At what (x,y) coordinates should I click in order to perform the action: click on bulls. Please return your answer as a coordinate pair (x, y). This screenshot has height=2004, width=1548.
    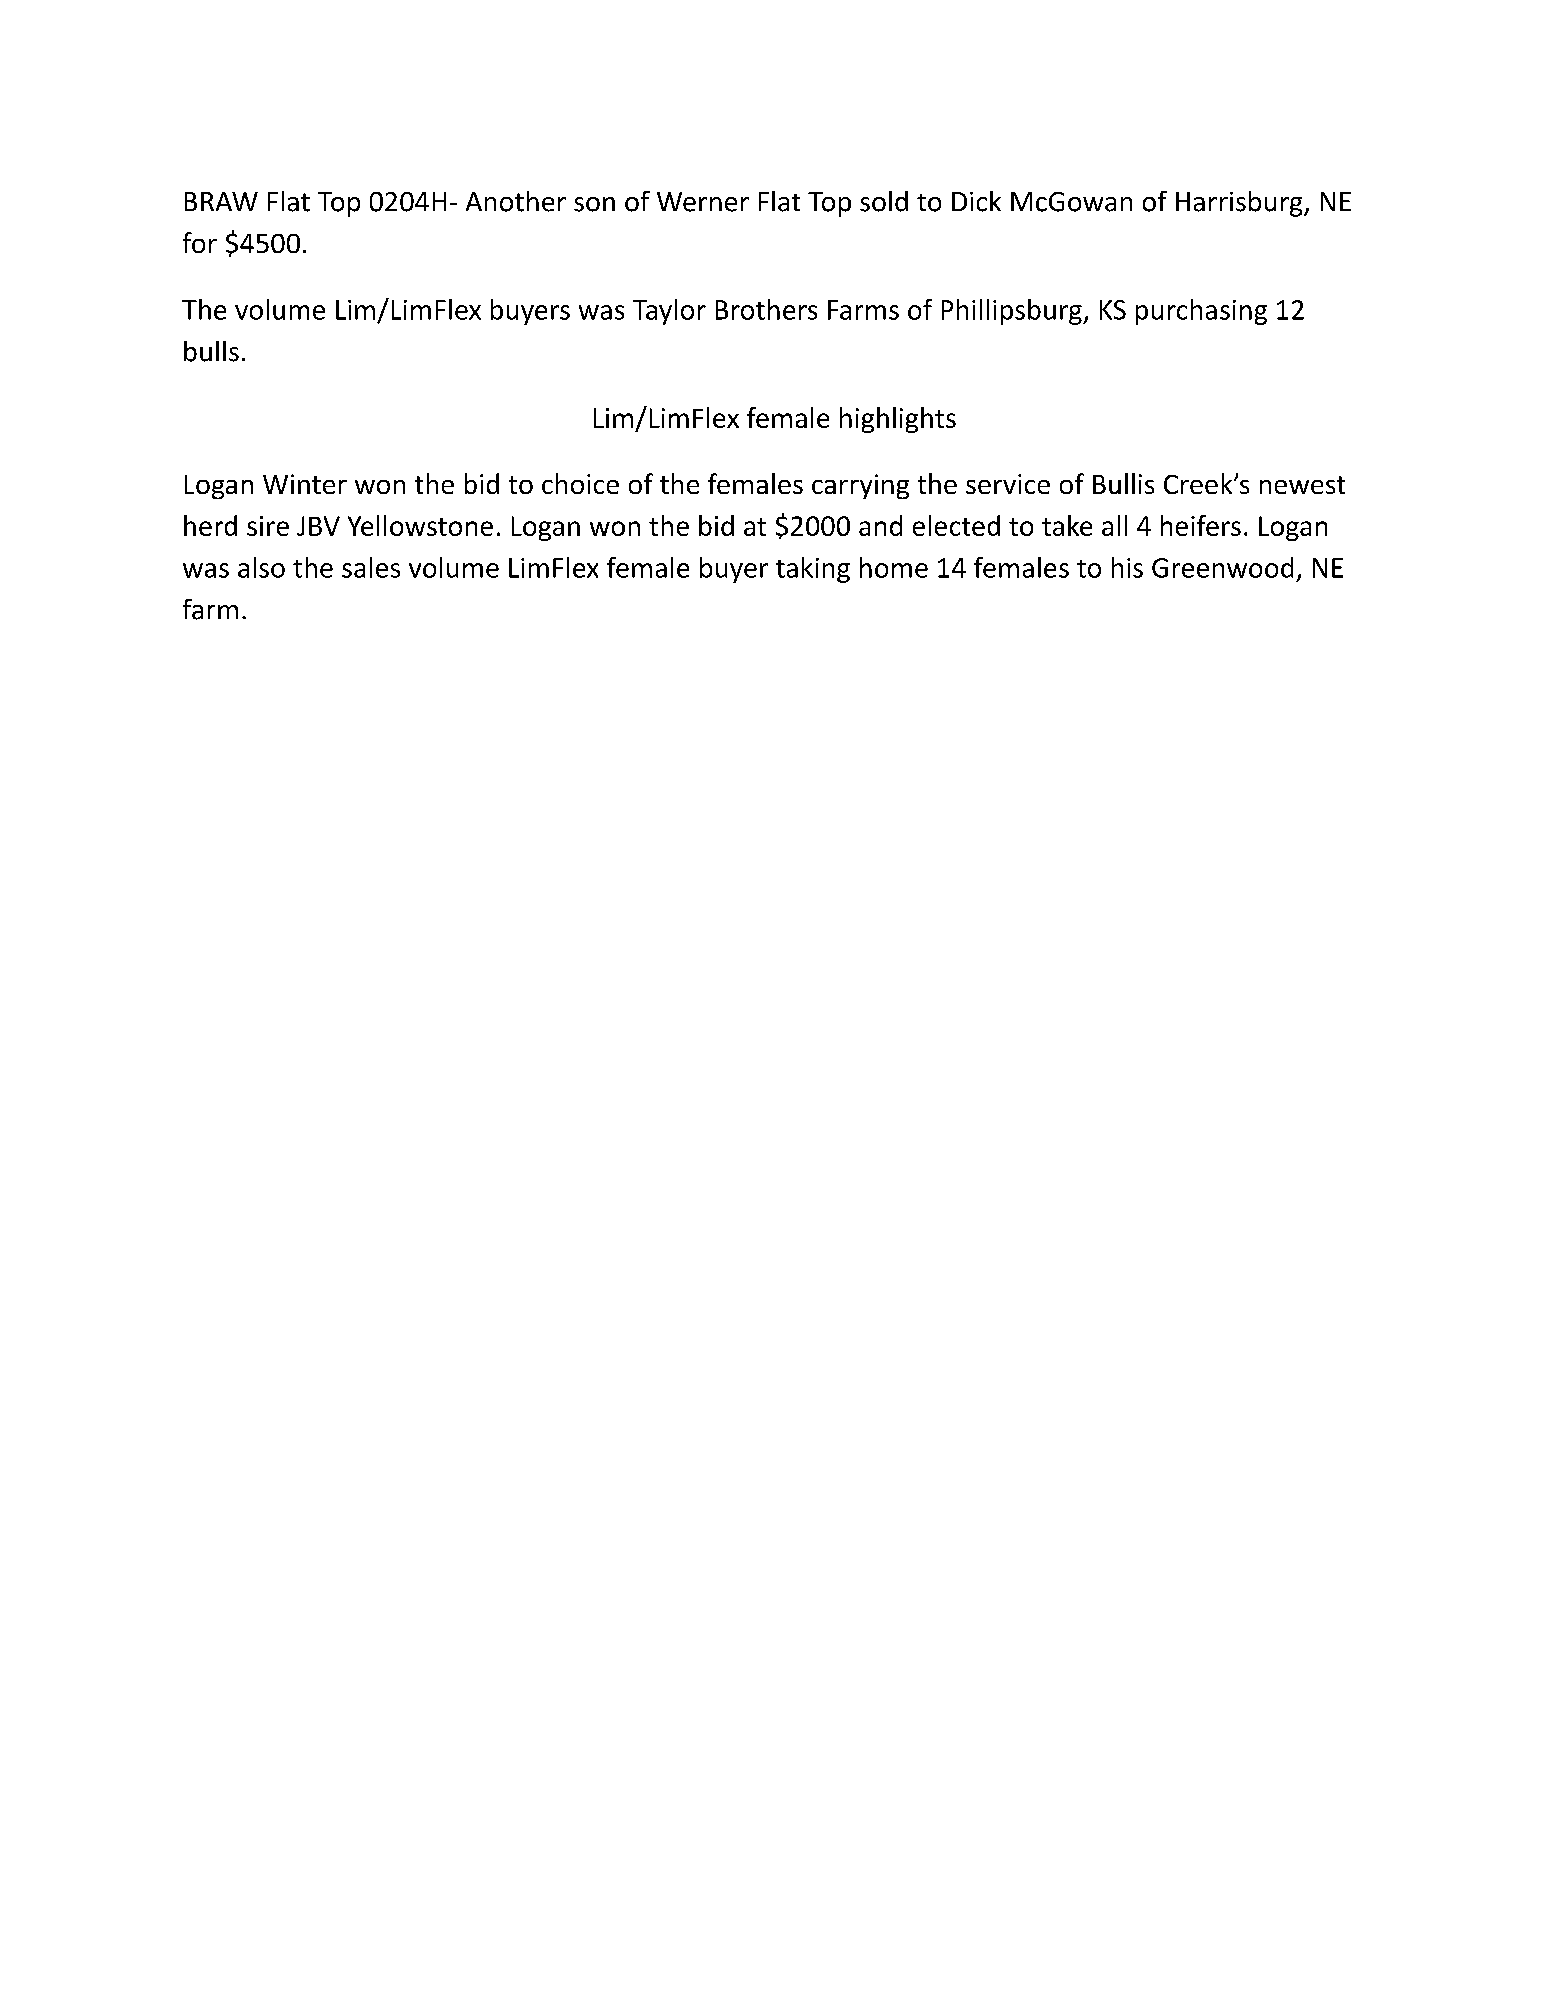
    Looking at the image, I should click on (211, 351).
